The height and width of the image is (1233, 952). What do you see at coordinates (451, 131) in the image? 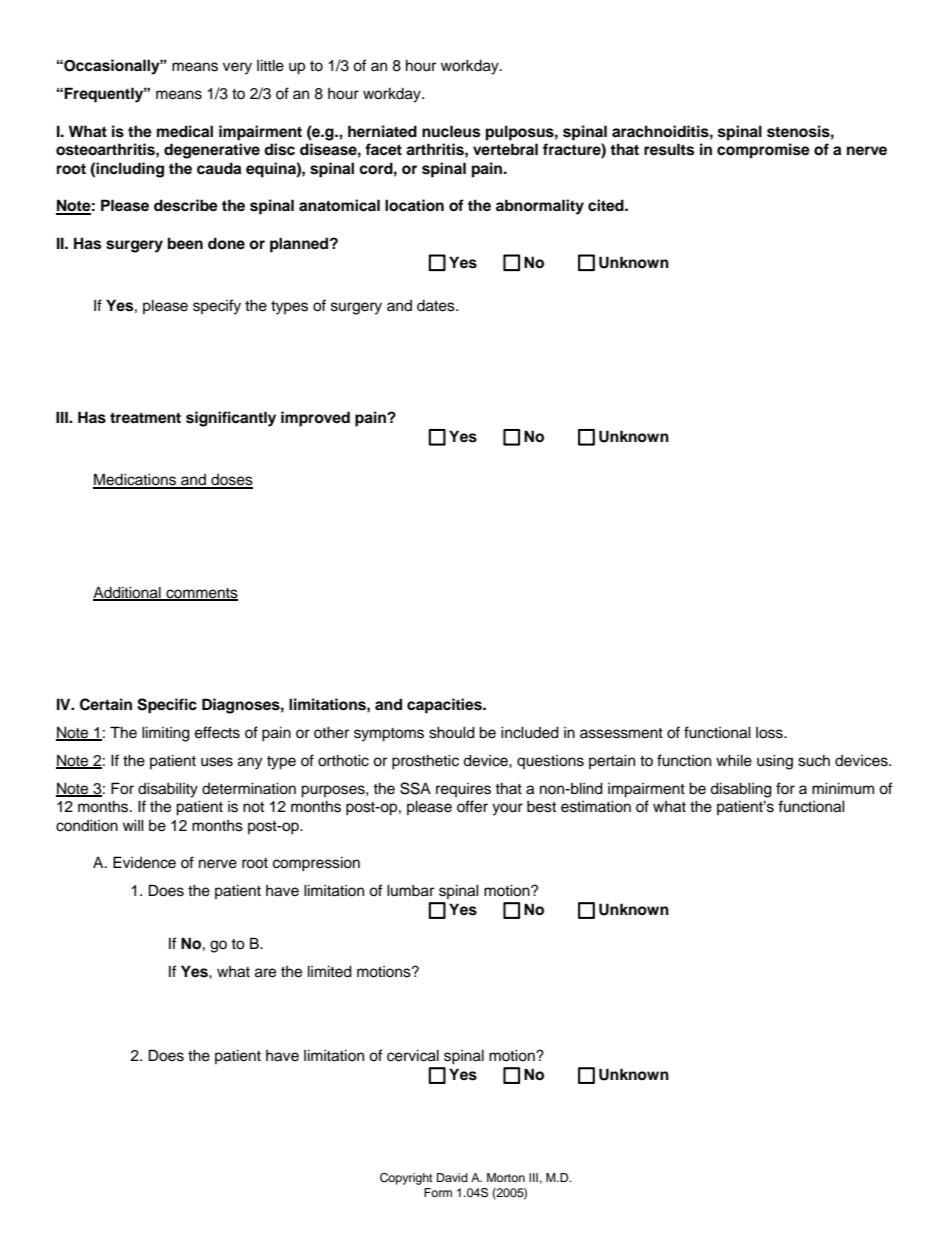
I see `nucleus` at bounding box center [451, 131].
